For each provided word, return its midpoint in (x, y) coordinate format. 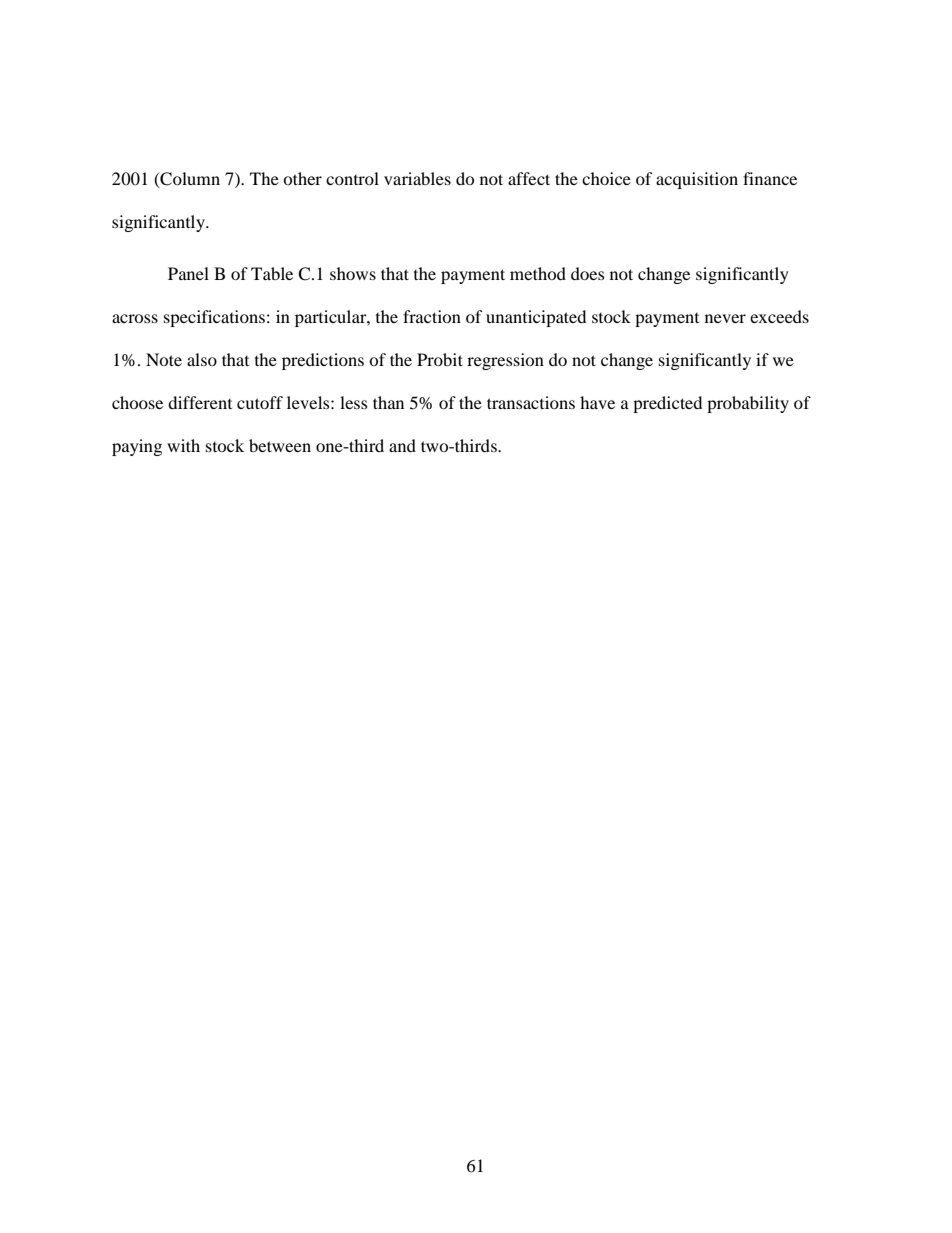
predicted (667, 404)
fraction (432, 316)
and (402, 445)
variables (417, 178)
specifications (214, 318)
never (725, 318)
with (183, 445)
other (302, 178)
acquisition (697, 180)
